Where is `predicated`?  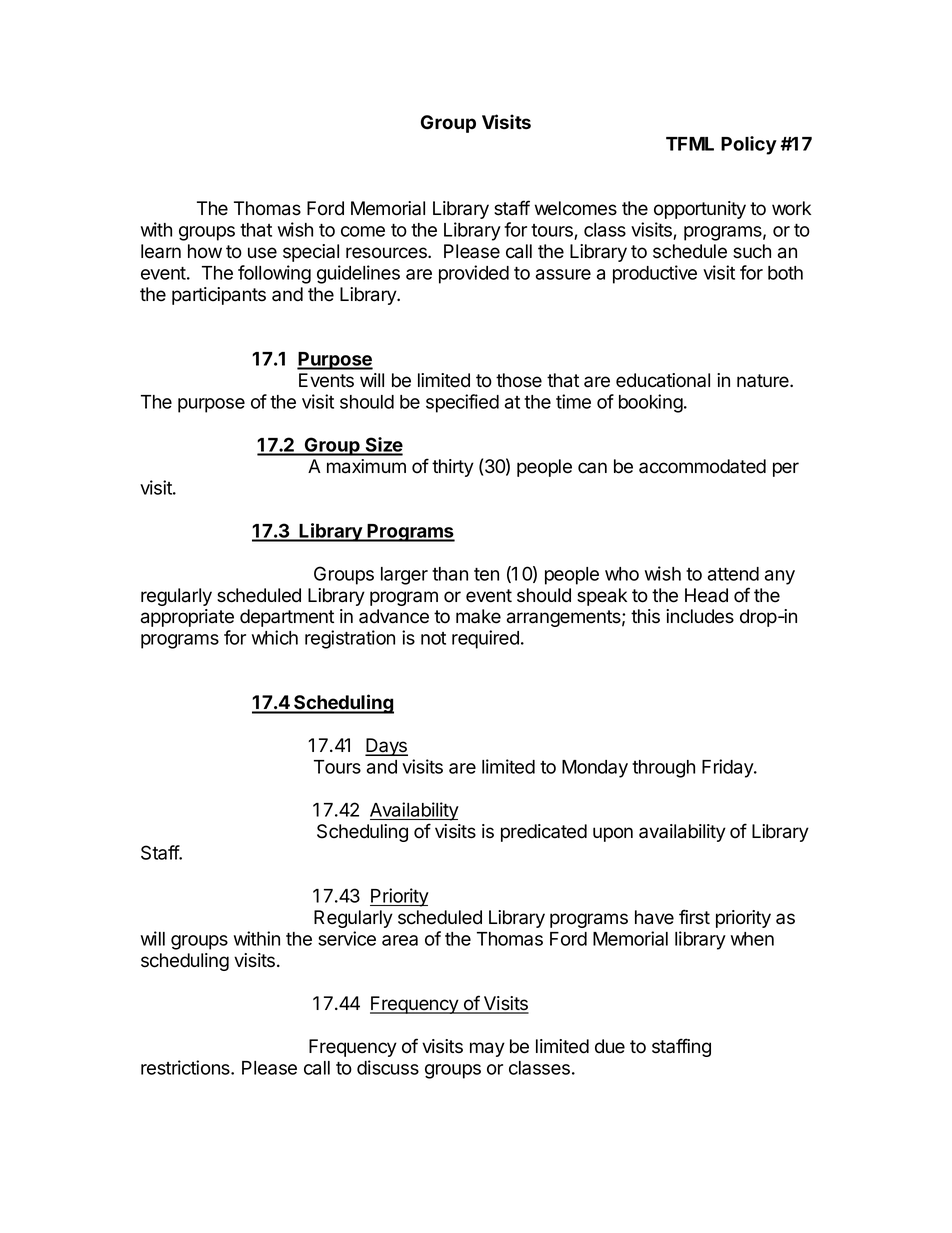
predicated is located at coordinates (544, 833).
